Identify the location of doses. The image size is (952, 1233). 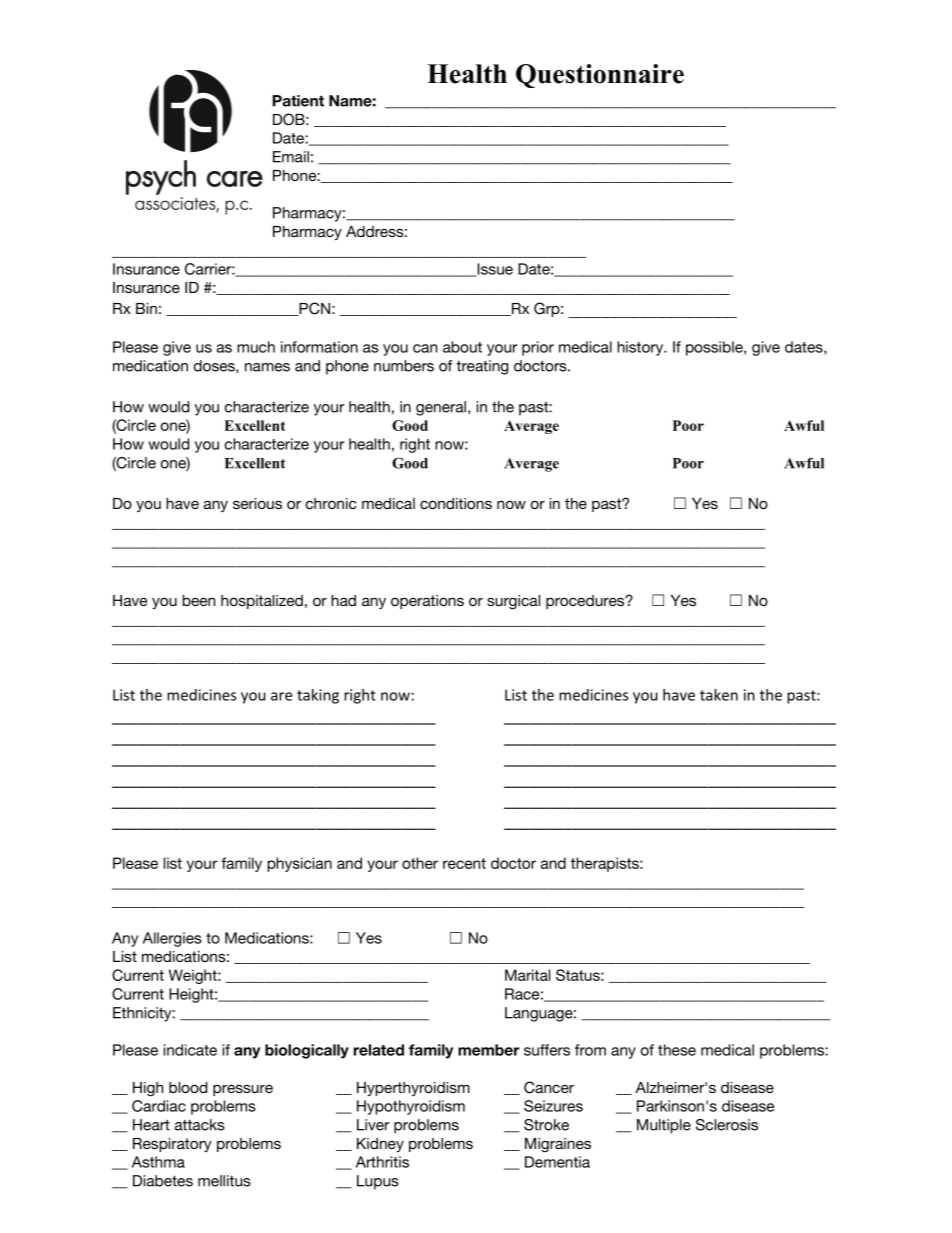
(215, 366).
